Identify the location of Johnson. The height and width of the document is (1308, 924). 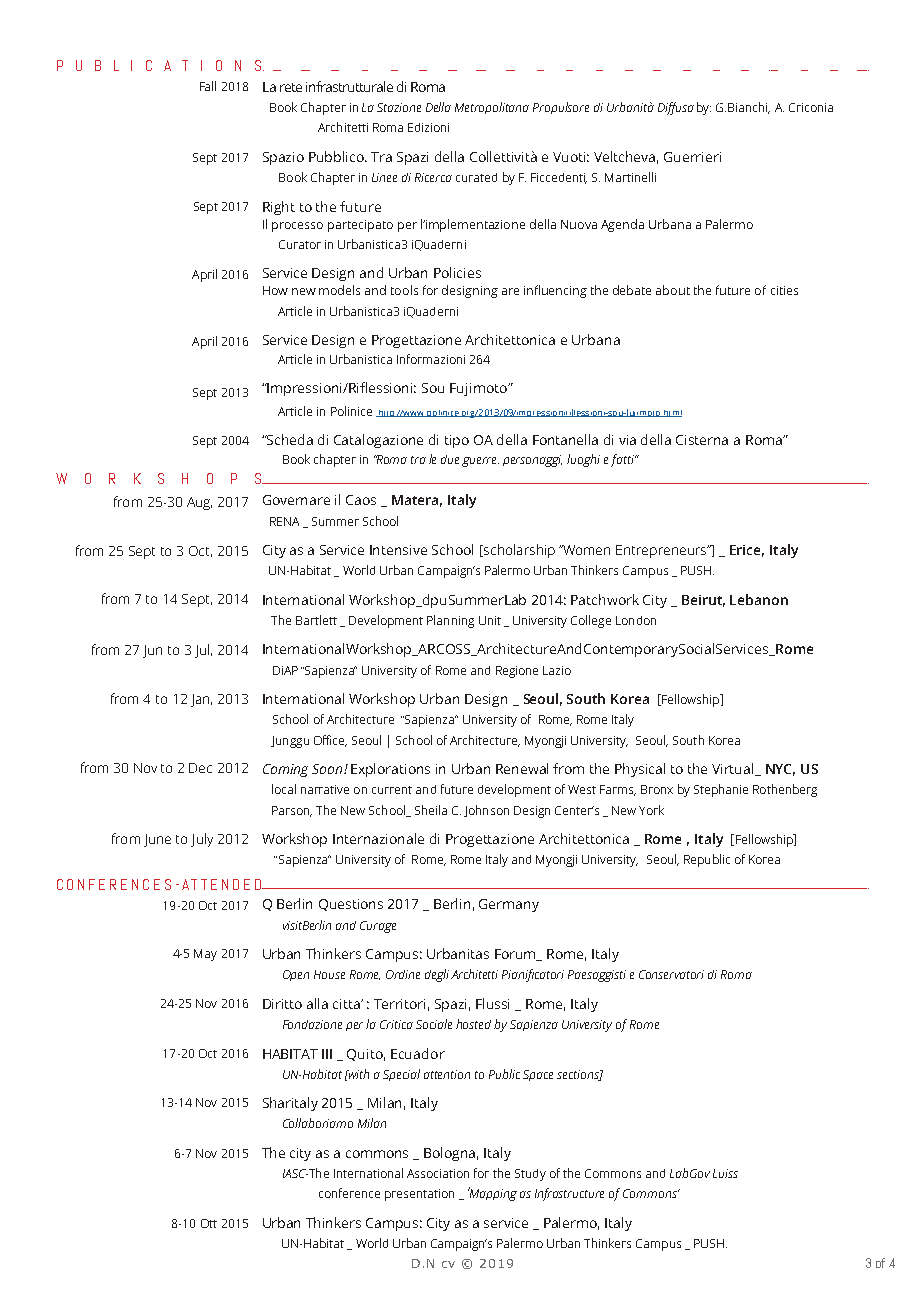
(486, 811).
